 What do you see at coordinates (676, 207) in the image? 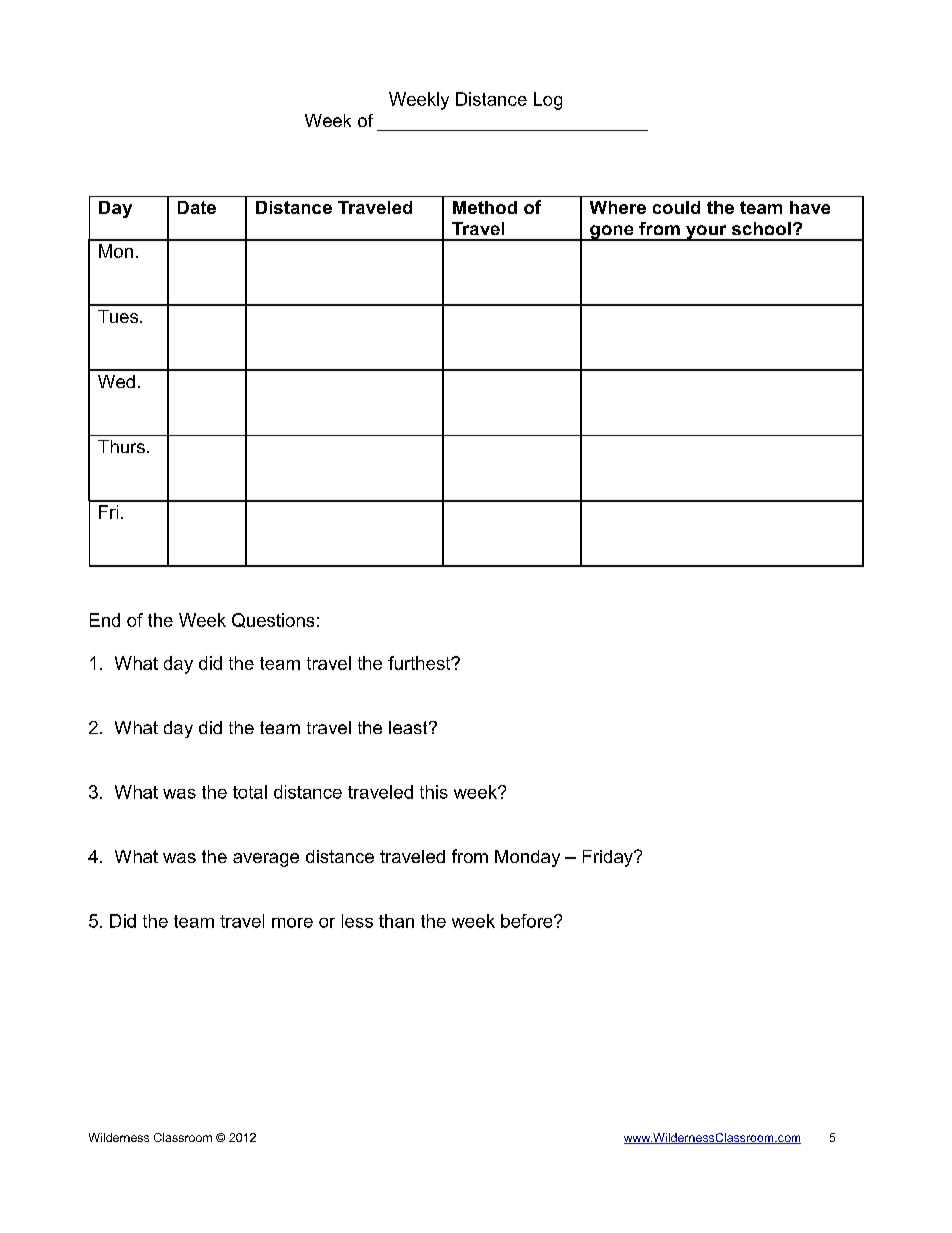
I see `could` at bounding box center [676, 207].
